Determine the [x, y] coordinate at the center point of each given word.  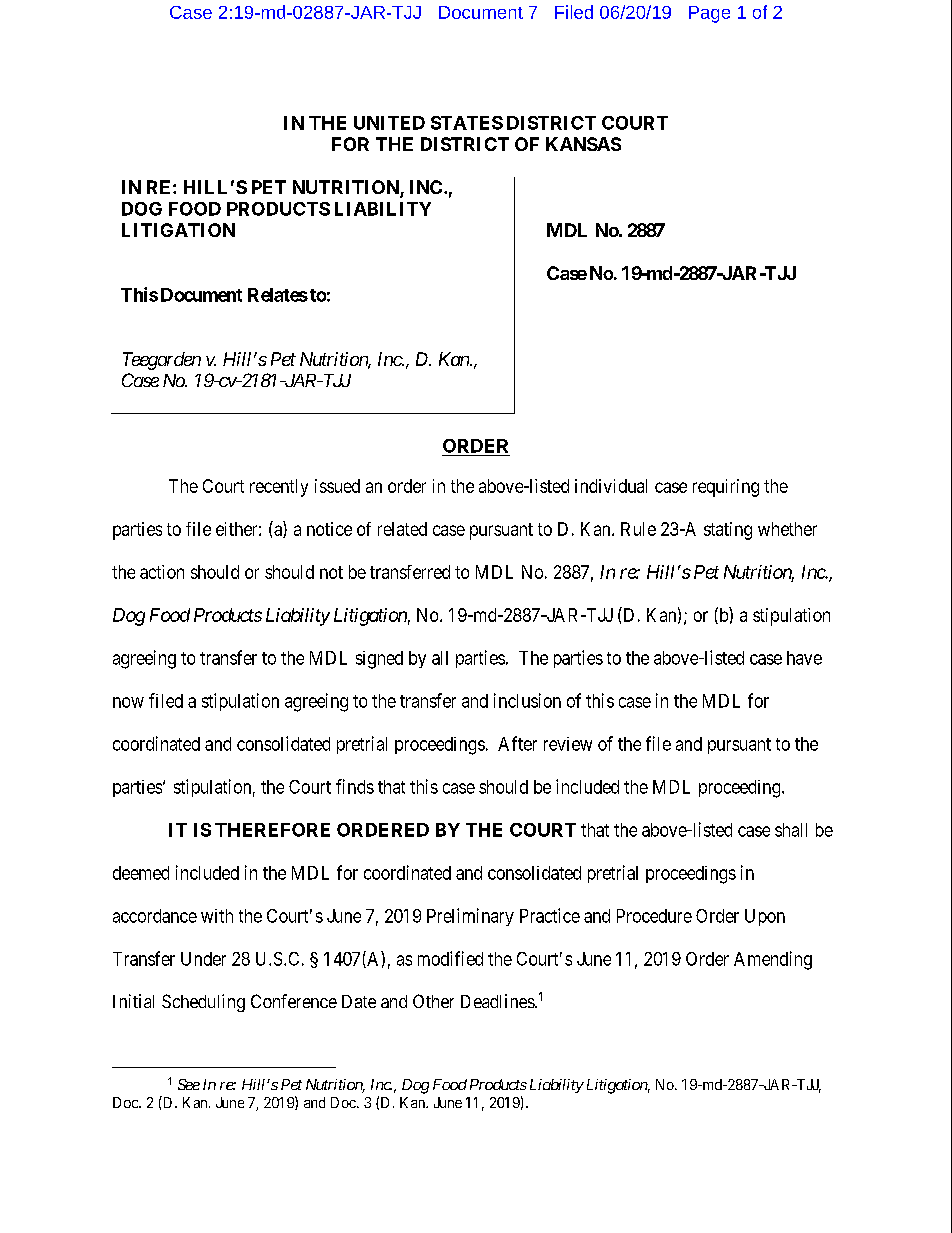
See [189, 1084]
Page [709, 14]
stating [728, 531]
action [162, 572]
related [402, 529]
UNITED [389, 123]
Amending [773, 960]
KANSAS [583, 144]
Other [433, 1001]
